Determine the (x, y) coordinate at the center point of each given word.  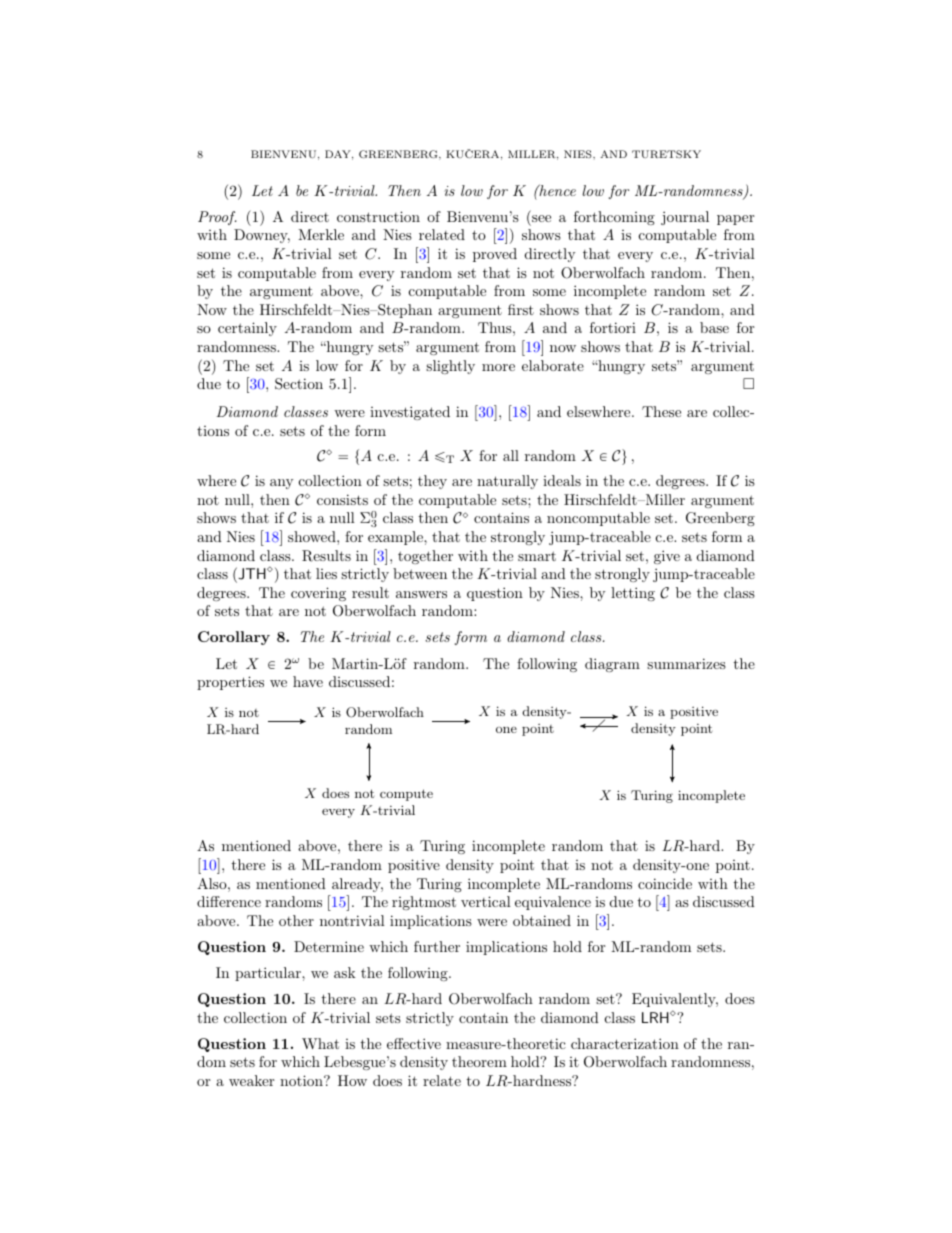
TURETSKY (666, 154)
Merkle (321, 234)
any (281, 484)
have (308, 681)
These (661, 411)
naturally (507, 482)
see (541, 218)
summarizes (686, 663)
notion (302, 1080)
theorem (479, 1061)
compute (406, 795)
